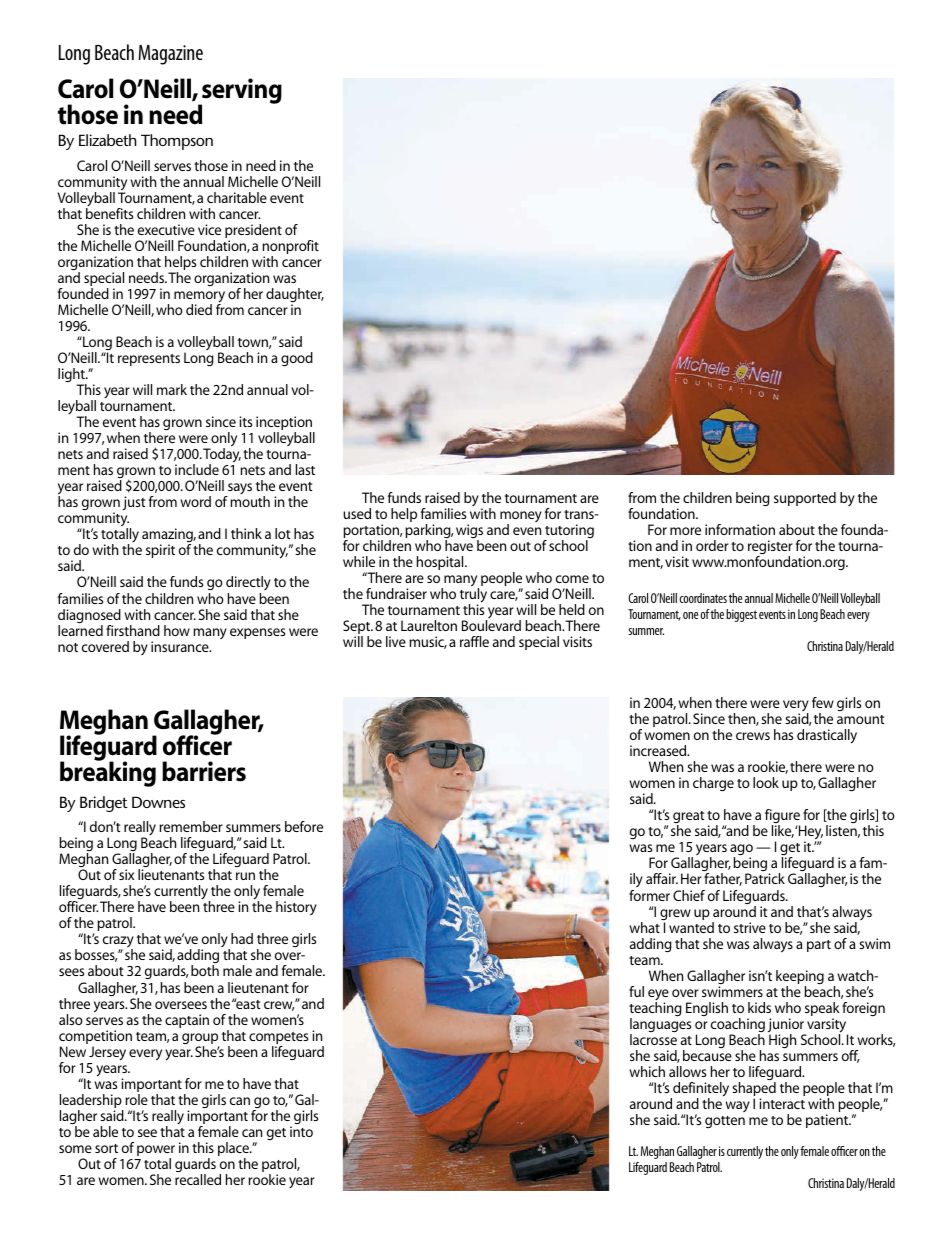 The width and height of the image is (952, 1234). I want to click on nonprofit, so click(290, 248).
